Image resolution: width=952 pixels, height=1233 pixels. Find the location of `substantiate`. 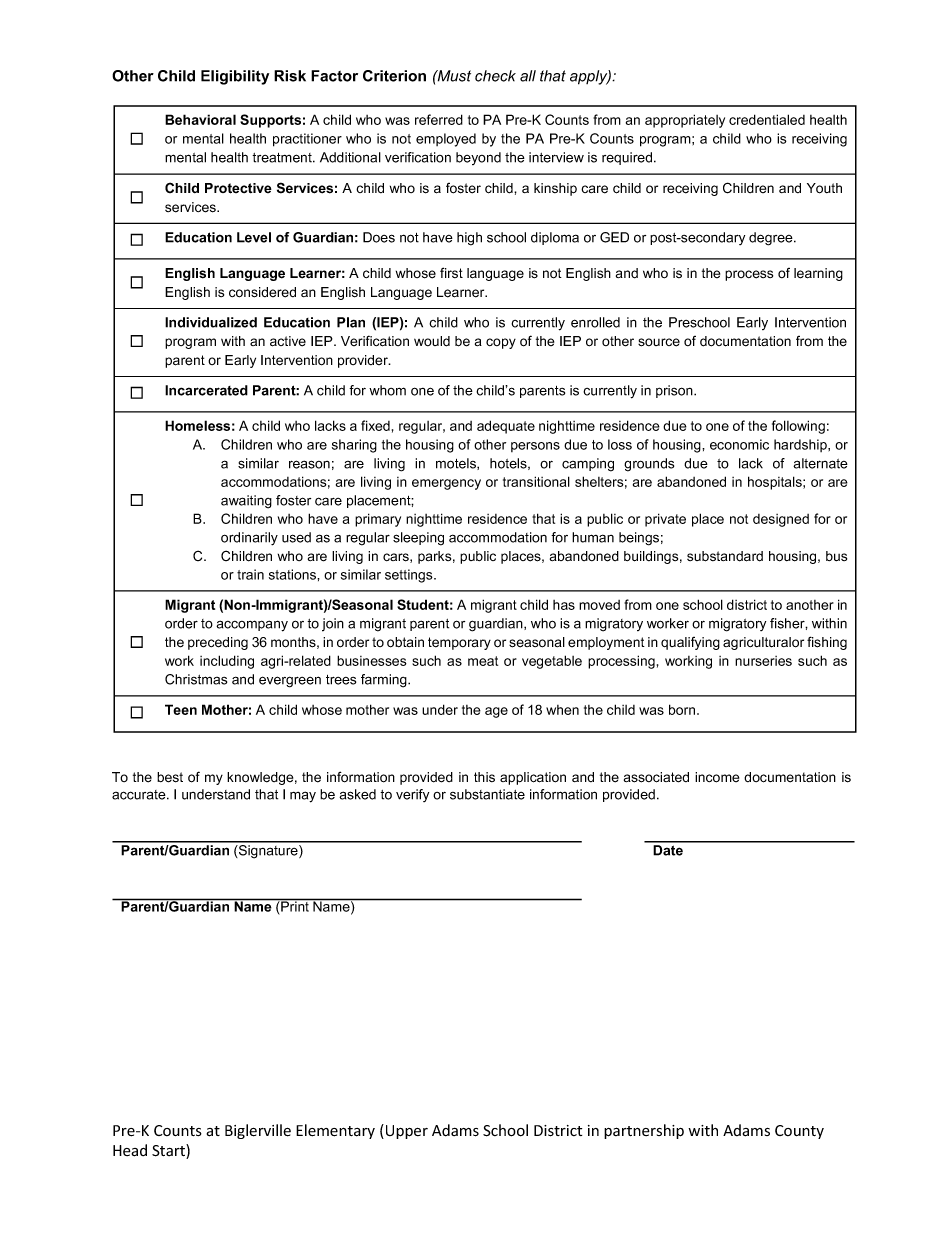

substantiate is located at coordinates (487, 794).
